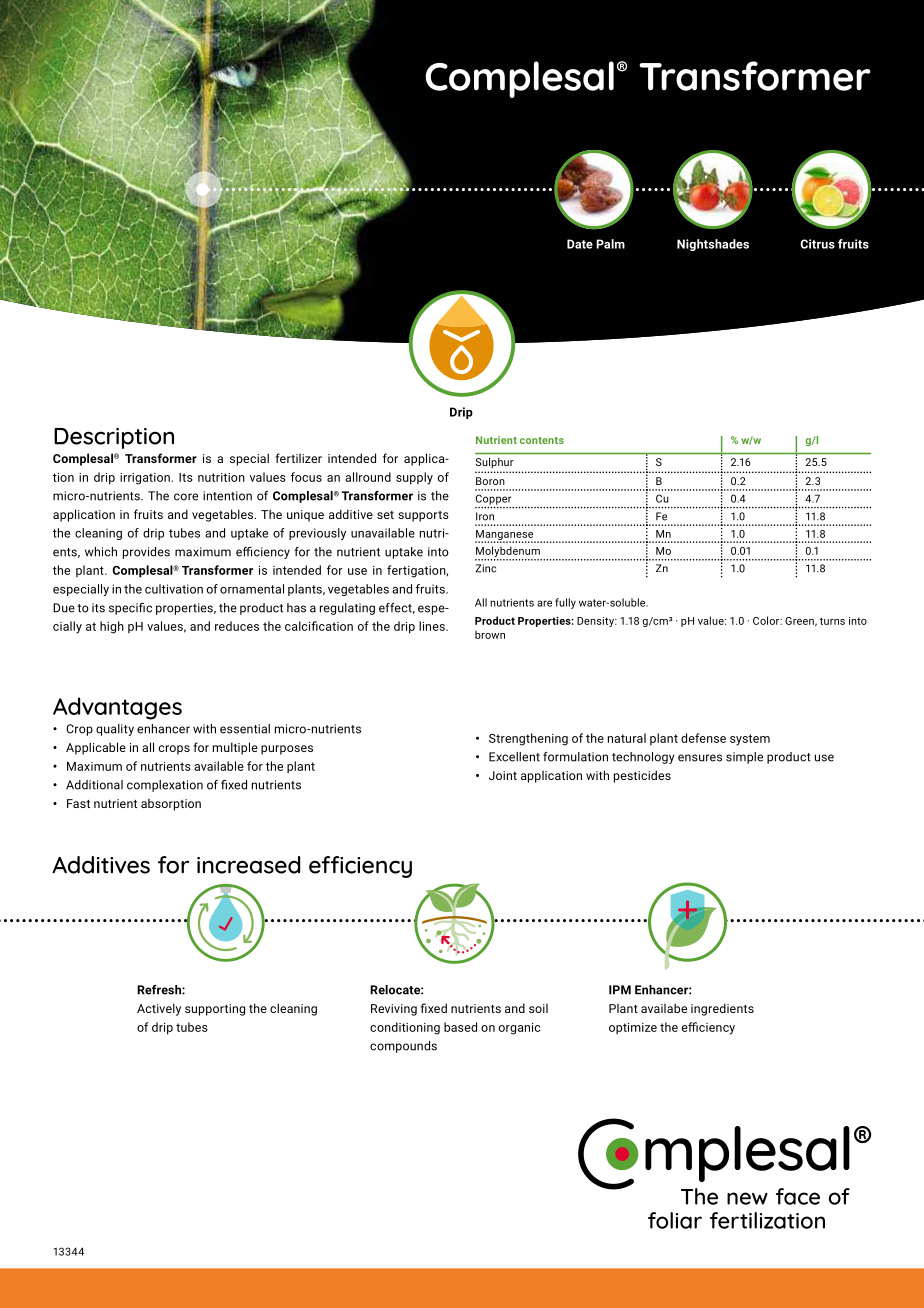 This page has height=1308, width=924. Describe the element at coordinates (460, 1027) in the page. I see `based` at that location.
